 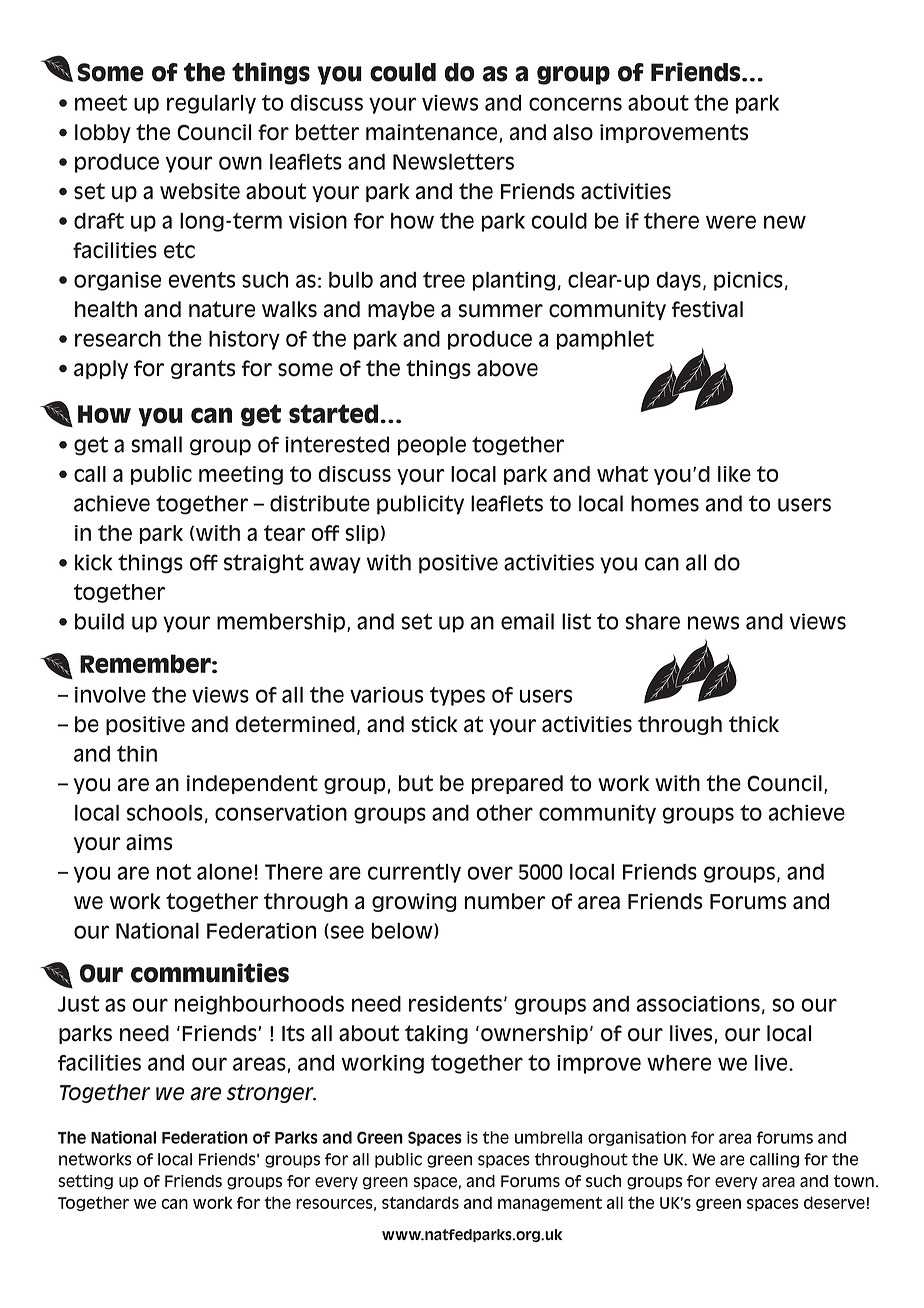 What do you see at coordinates (85, 1182) in the page?
I see `setting` at bounding box center [85, 1182].
